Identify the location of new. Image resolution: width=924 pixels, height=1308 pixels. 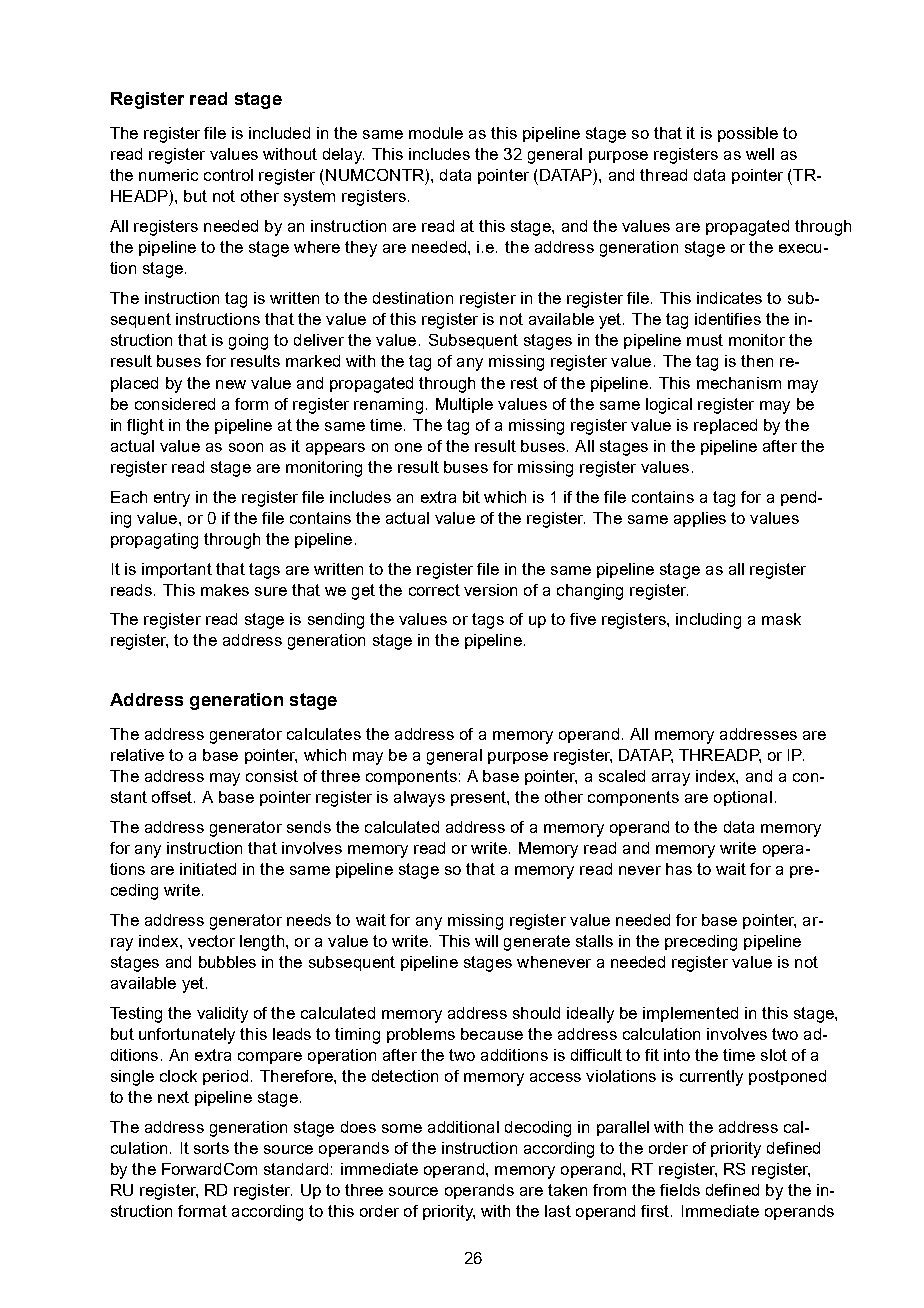
(231, 384).
